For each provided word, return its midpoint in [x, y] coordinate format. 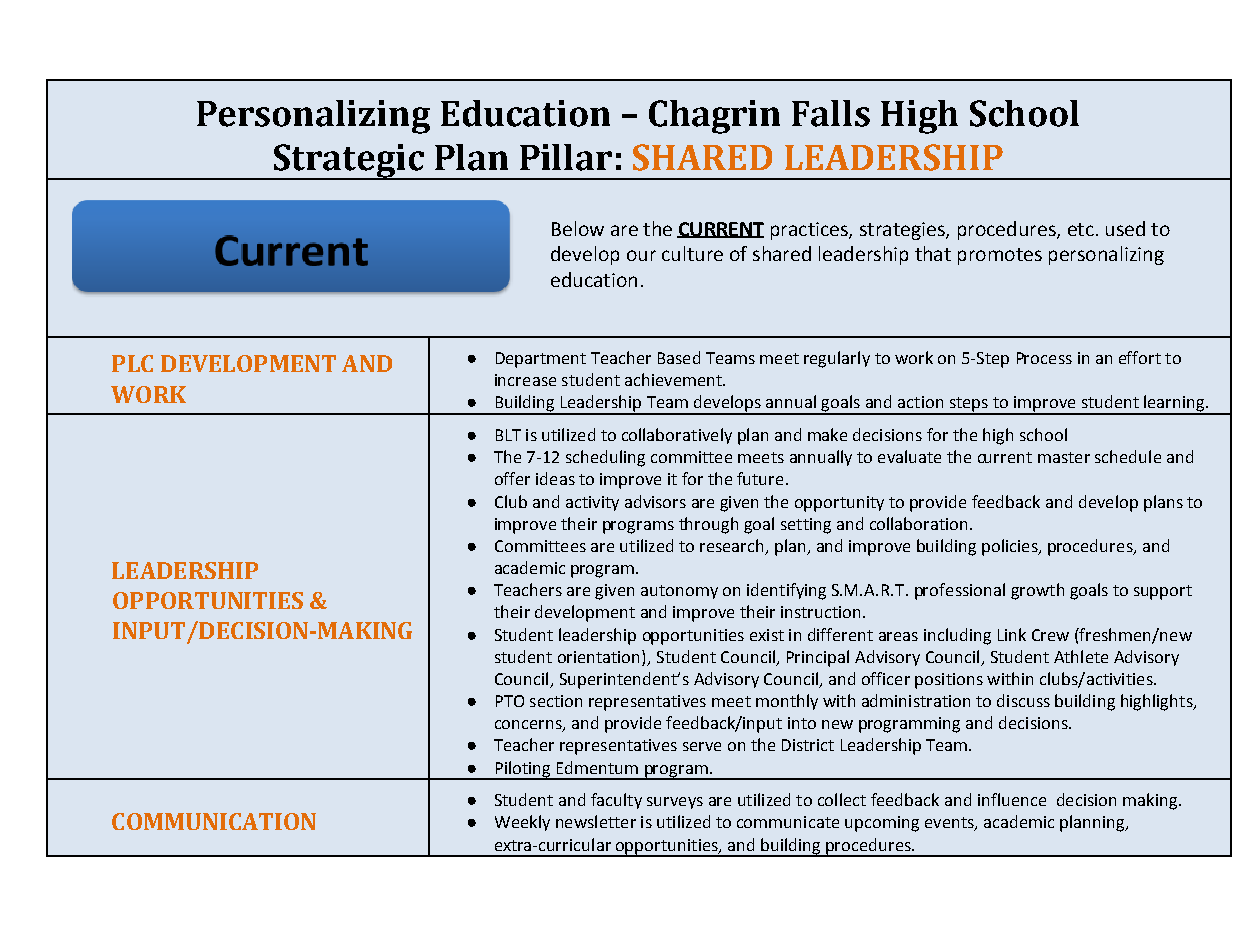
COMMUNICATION [214, 821]
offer [512, 478]
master [1064, 457]
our [641, 255]
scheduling [605, 458]
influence [1012, 799]
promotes [1000, 256]
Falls [831, 113]
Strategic [348, 162]
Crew [1050, 635]
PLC [132, 363]
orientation [600, 656]
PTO [510, 701]
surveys [675, 803]
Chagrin [714, 117]
